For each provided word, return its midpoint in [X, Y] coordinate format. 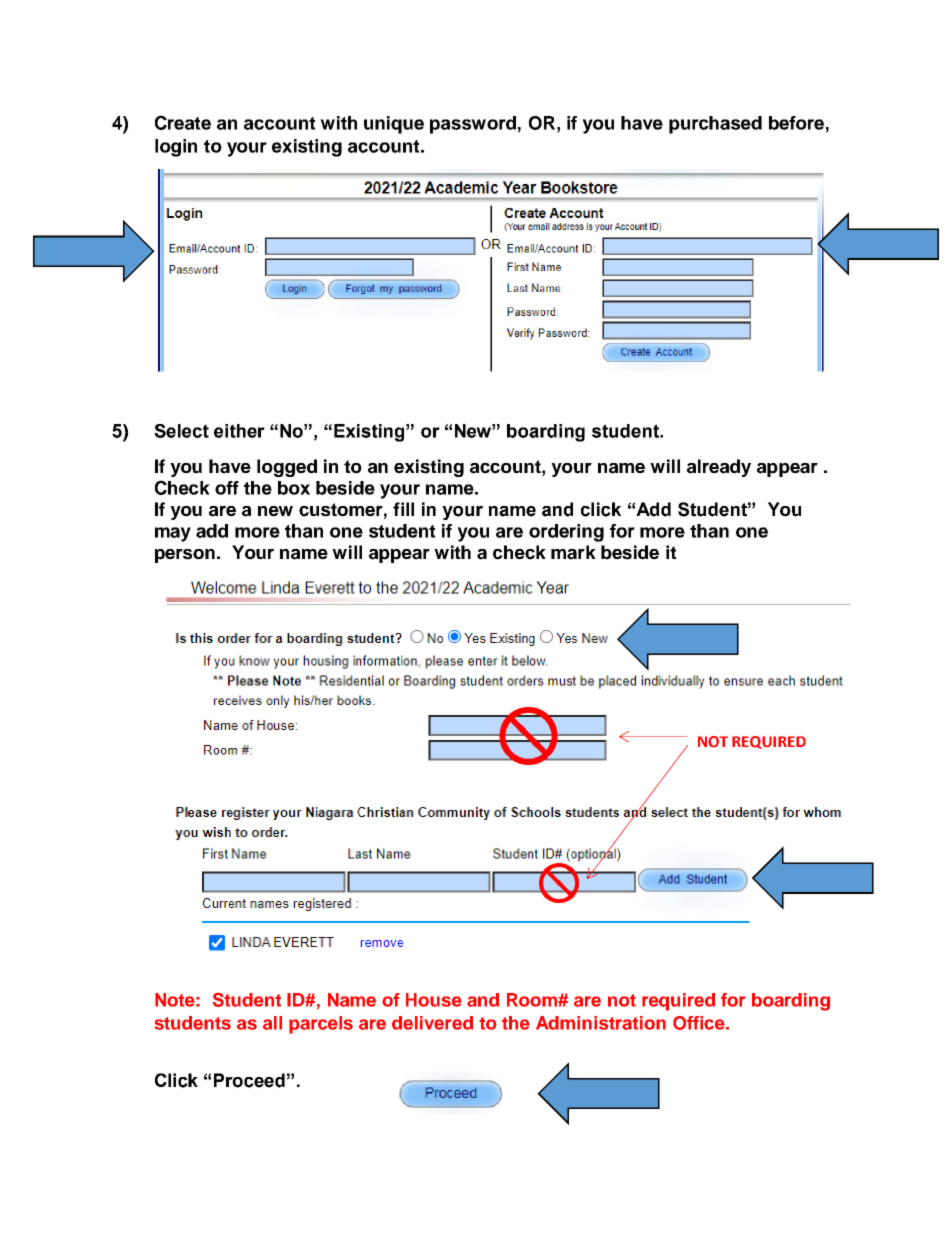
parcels [321, 1025]
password [473, 125]
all [272, 1023]
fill [403, 509]
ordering [566, 533]
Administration [601, 1023]
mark [573, 552]
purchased [715, 125]
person [185, 556]
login [176, 148]
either [239, 431]
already [719, 468]
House [434, 1000]
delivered [432, 1023]
